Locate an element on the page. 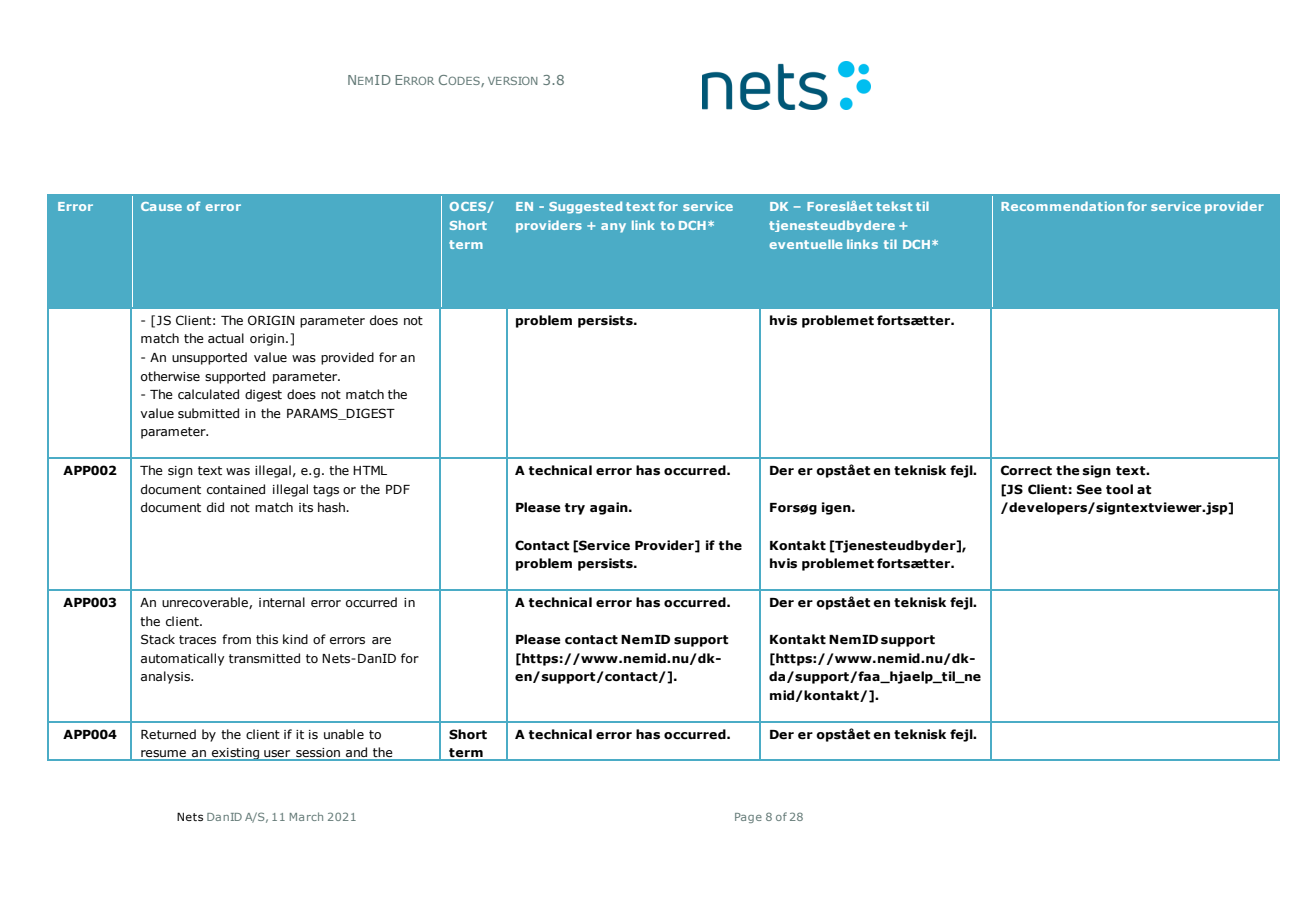  Page is located at coordinates (748, 818).
